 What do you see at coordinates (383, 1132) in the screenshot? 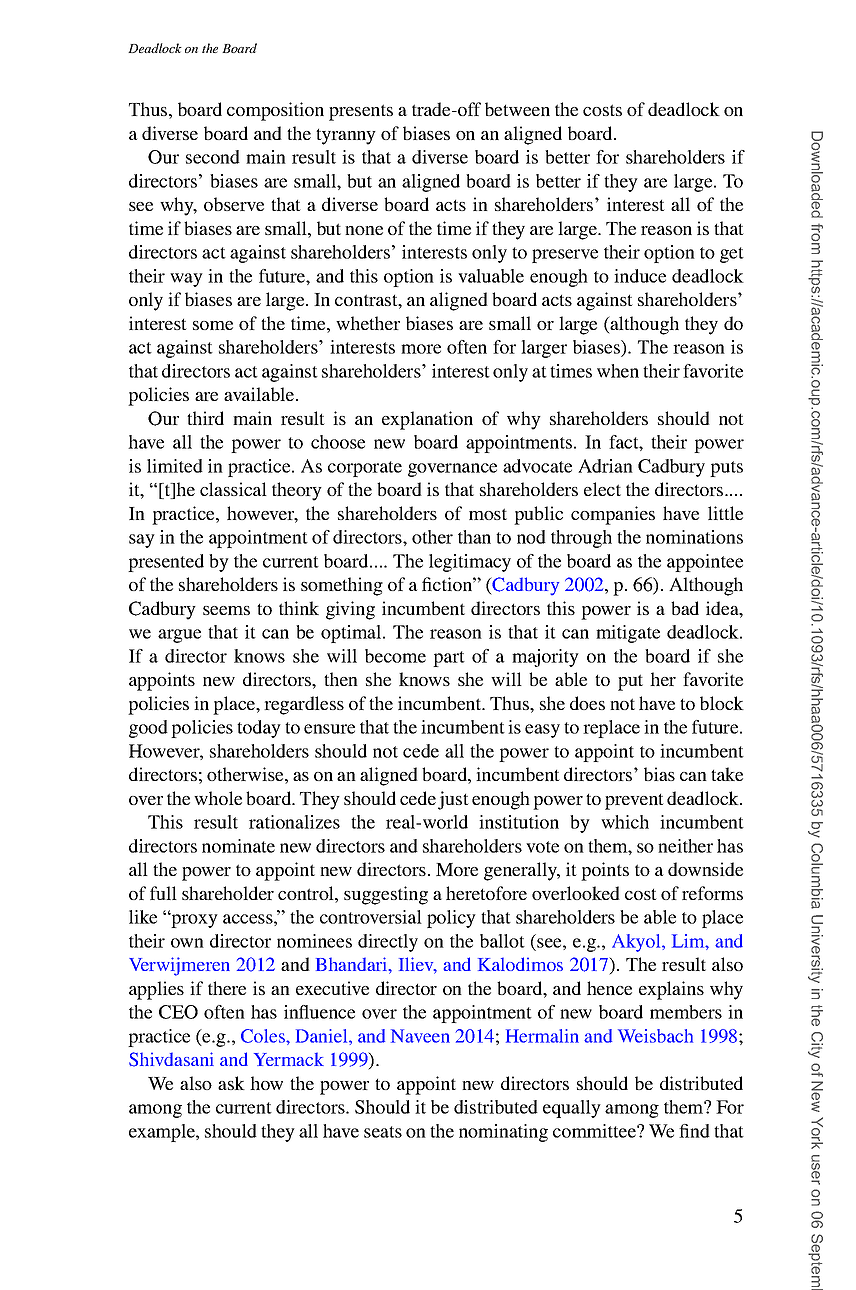
I see `seats` at bounding box center [383, 1132].
